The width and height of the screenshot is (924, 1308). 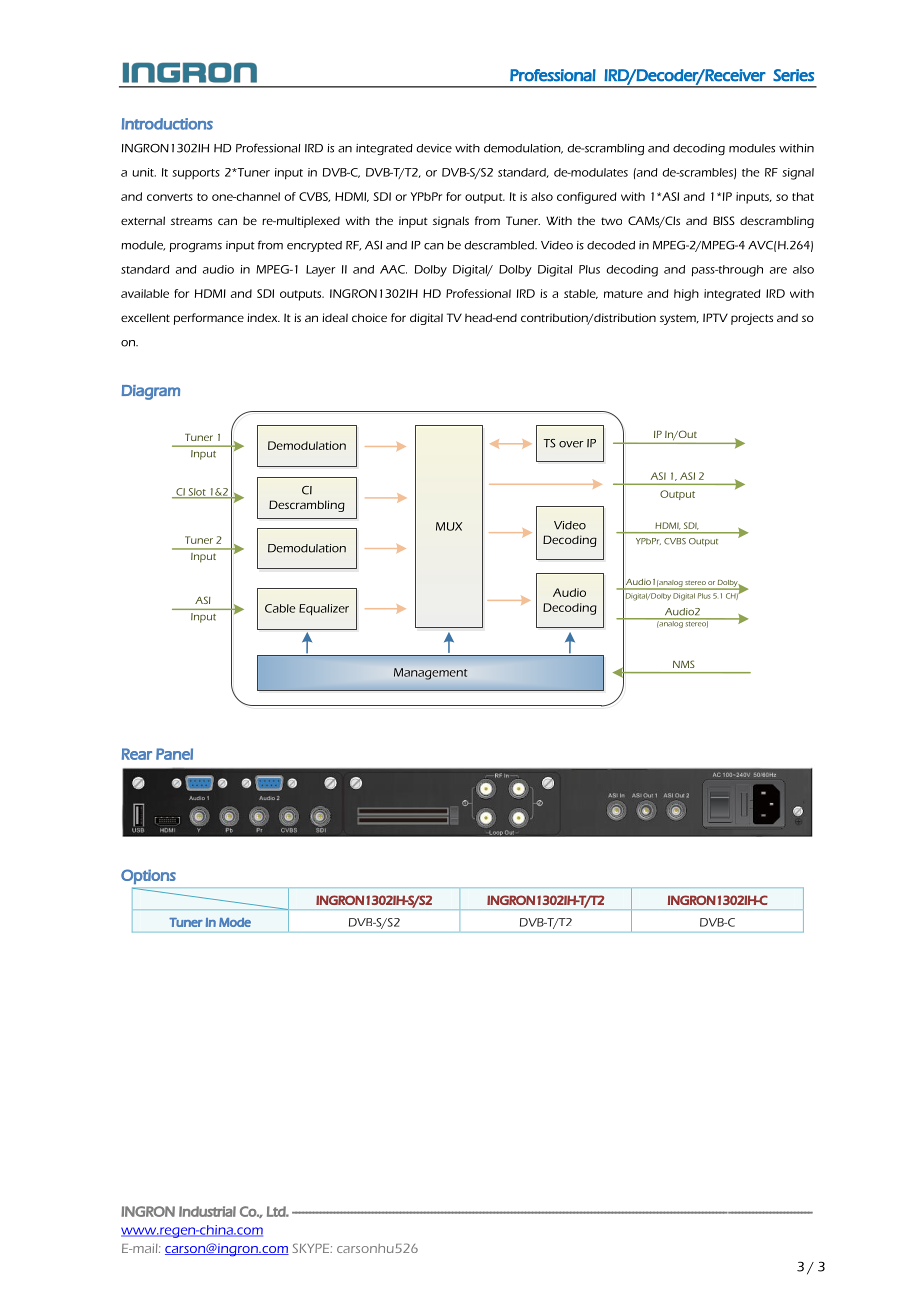 I want to click on Diagram, so click(x=151, y=392).
